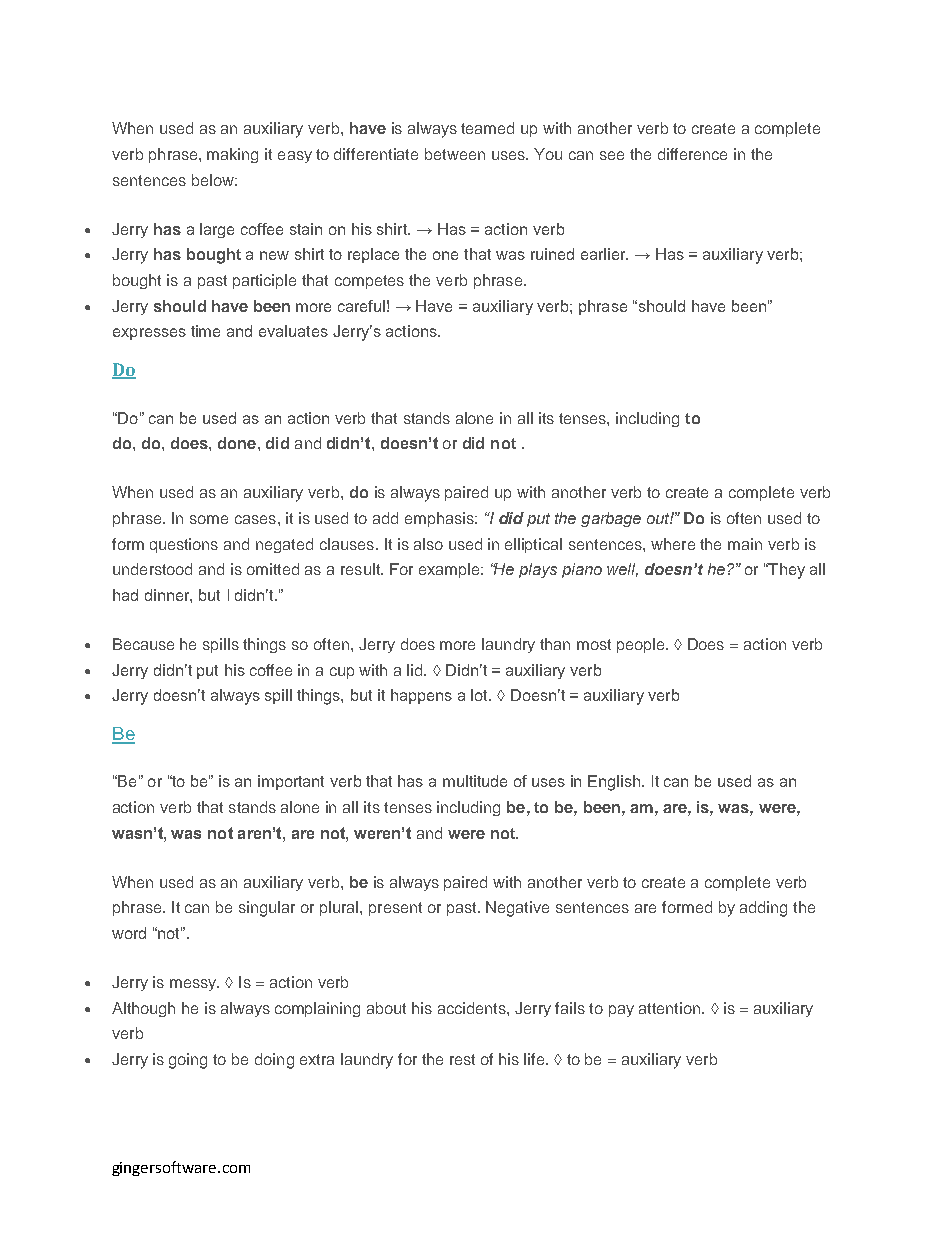 This screenshot has height=1233, width=952. What do you see at coordinates (455, 154) in the screenshot?
I see `between` at bounding box center [455, 154].
